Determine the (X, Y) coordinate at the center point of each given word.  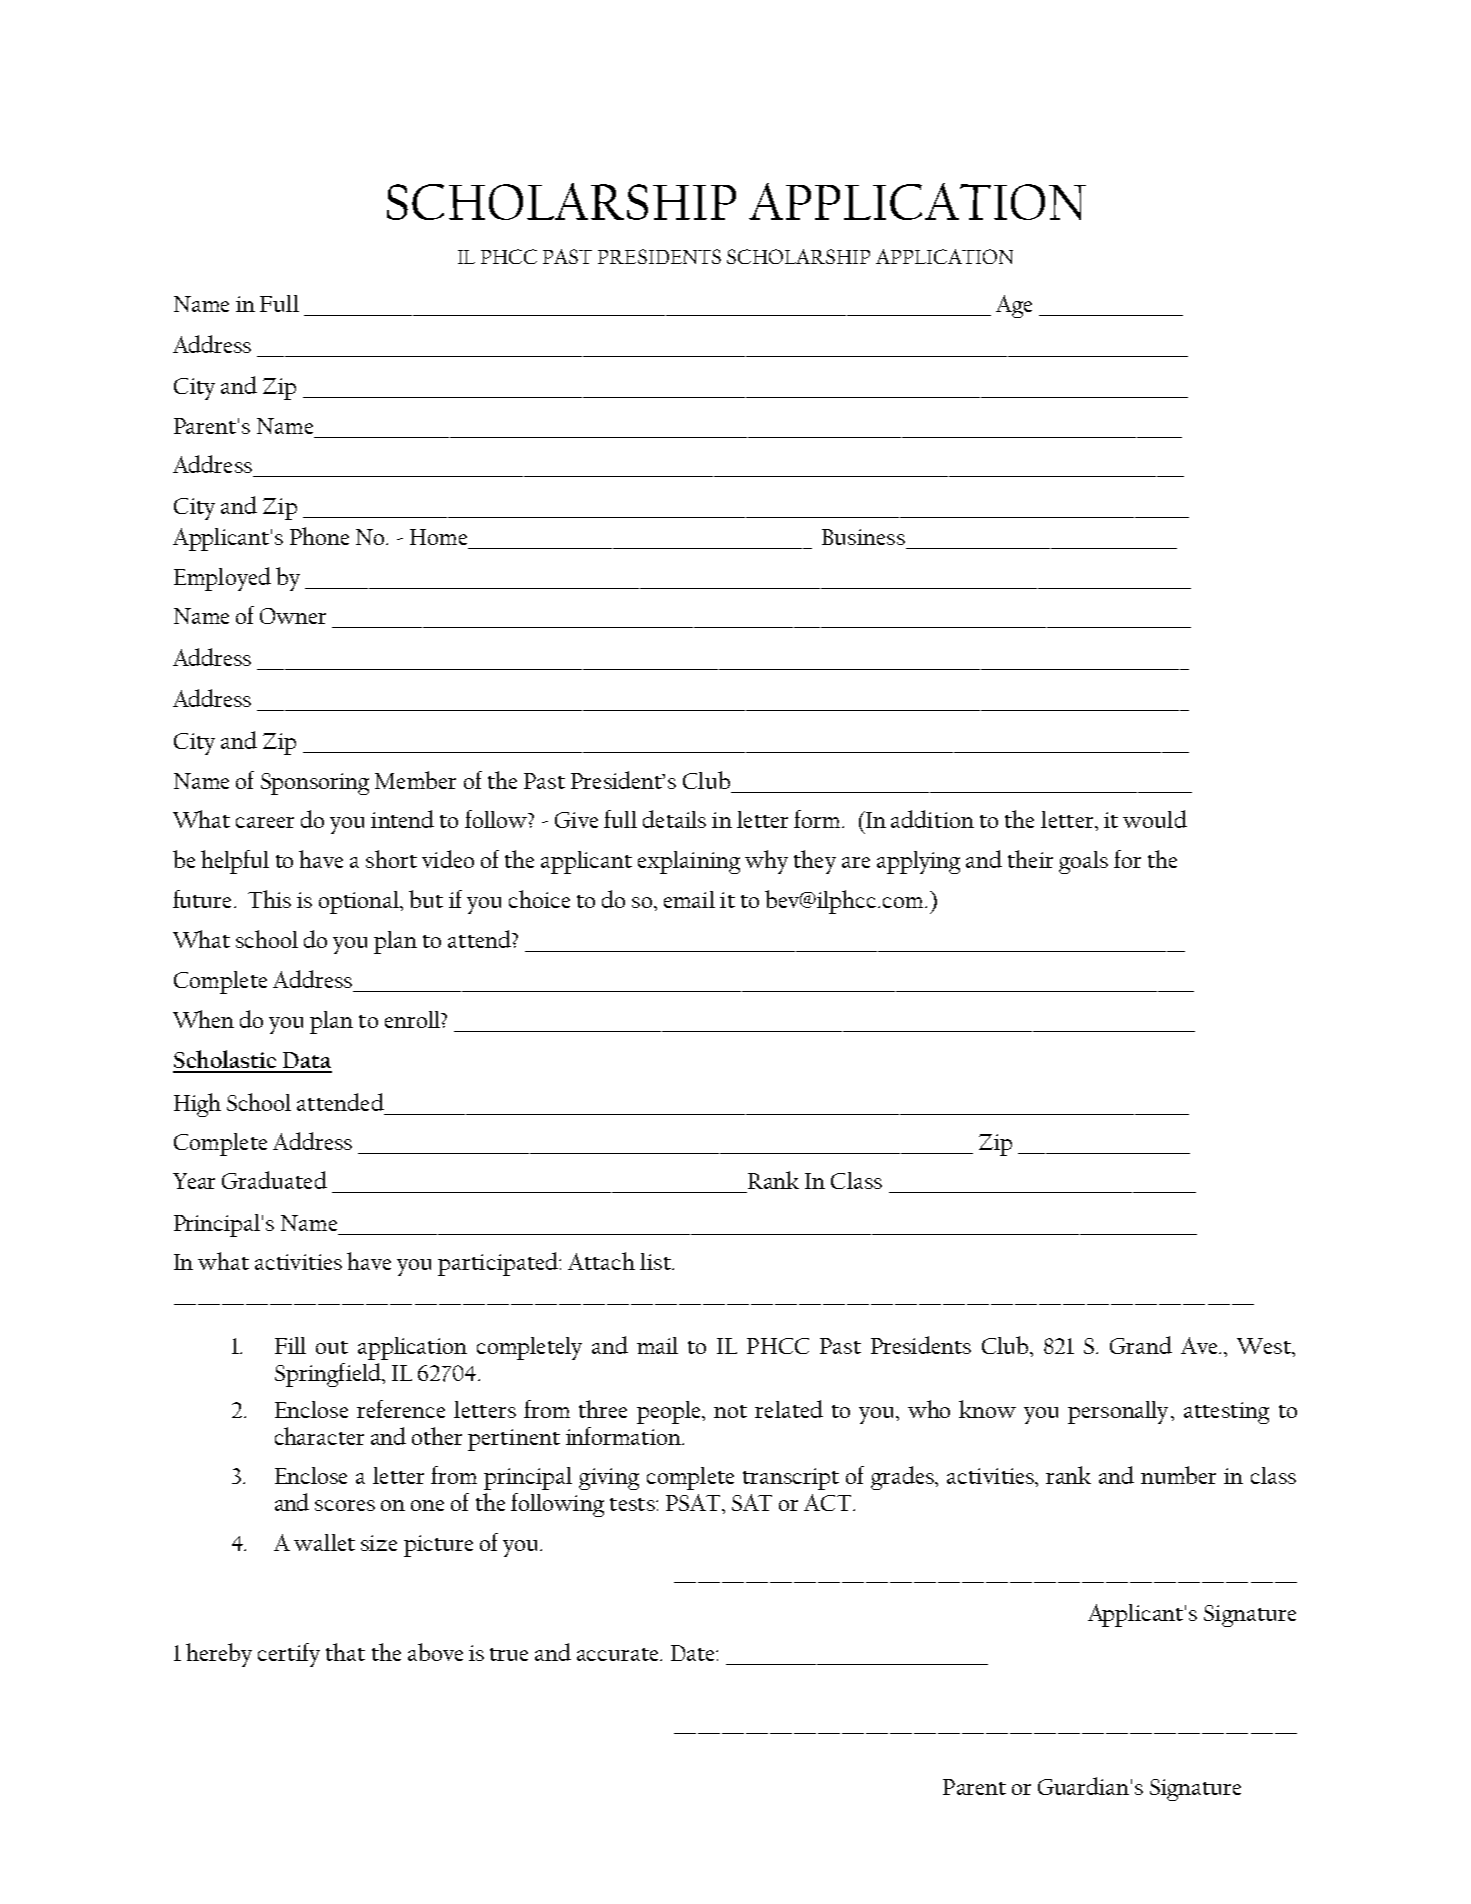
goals (1083, 862)
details (674, 819)
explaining (689, 862)
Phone (319, 536)
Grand (1141, 1345)
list (656, 1261)
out (332, 1347)
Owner (293, 616)
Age (1014, 306)
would (1155, 819)
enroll (414, 1019)
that (345, 1652)
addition (932, 819)
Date (694, 1653)
